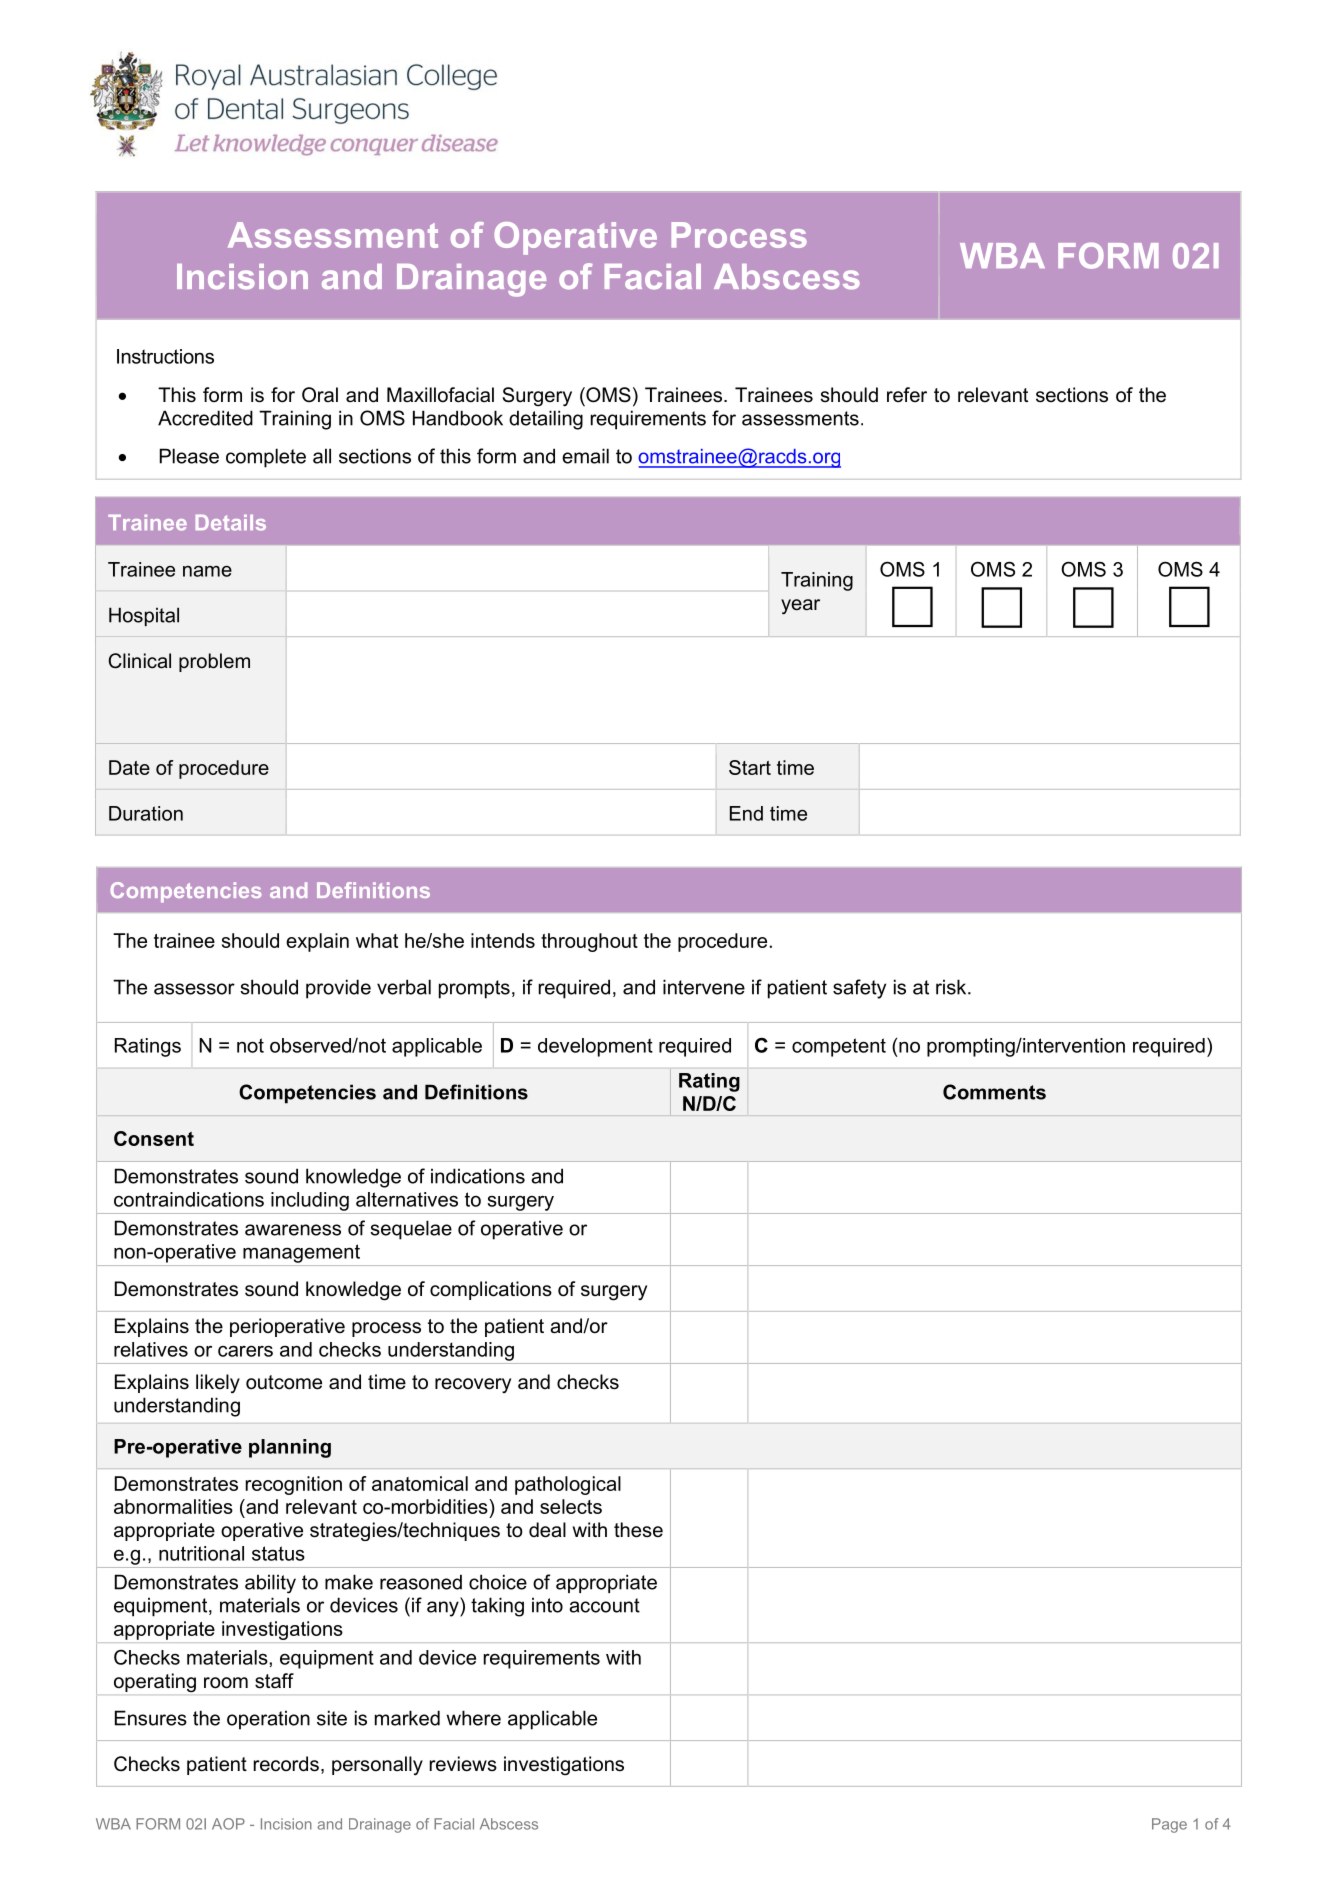 Image resolution: width=1337 pixels, height=1891 pixels. Describe the element at coordinates (290, 1448) in the image. I see `planning` at that location.
